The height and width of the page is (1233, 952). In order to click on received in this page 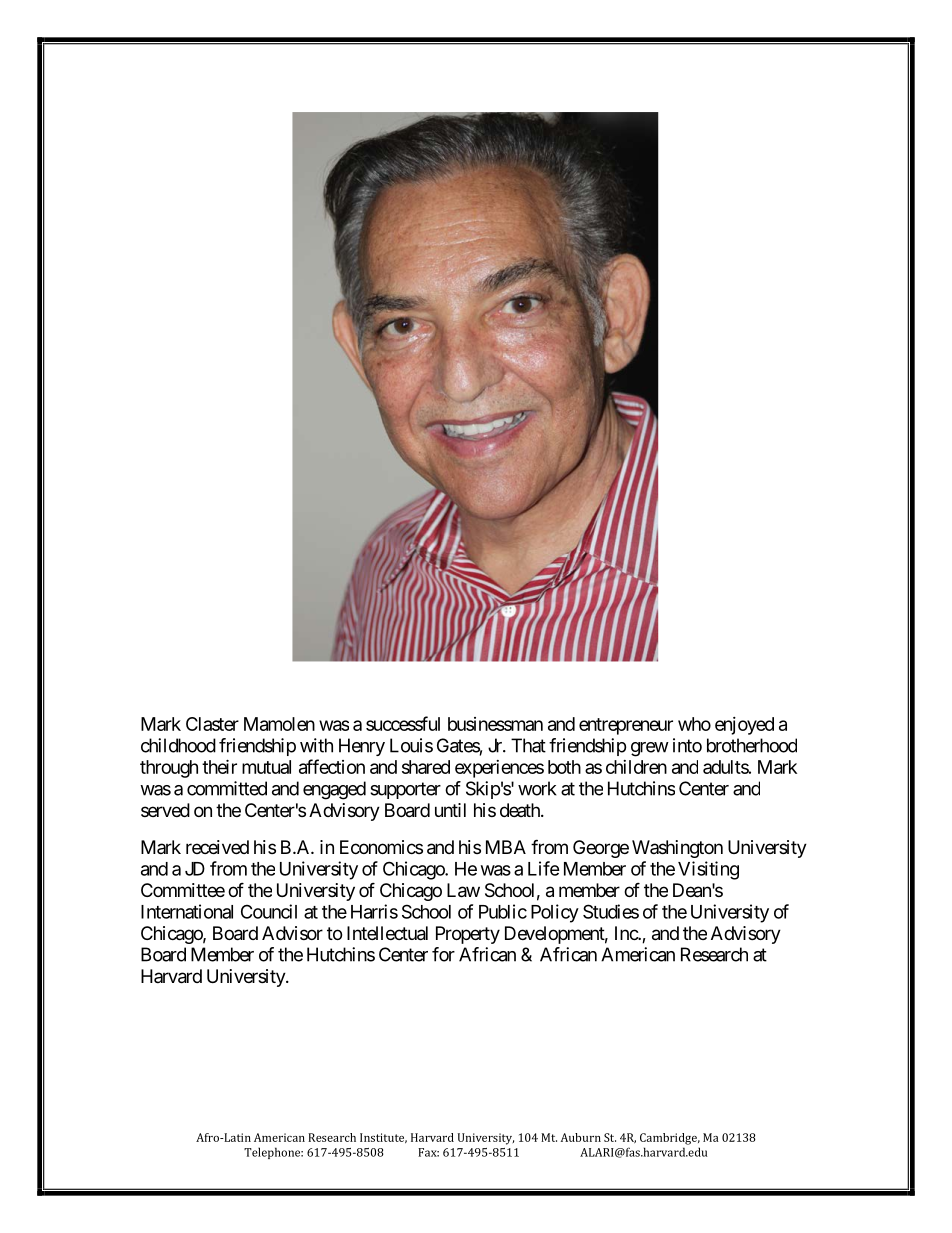, I will do `click(217, 847)`.
